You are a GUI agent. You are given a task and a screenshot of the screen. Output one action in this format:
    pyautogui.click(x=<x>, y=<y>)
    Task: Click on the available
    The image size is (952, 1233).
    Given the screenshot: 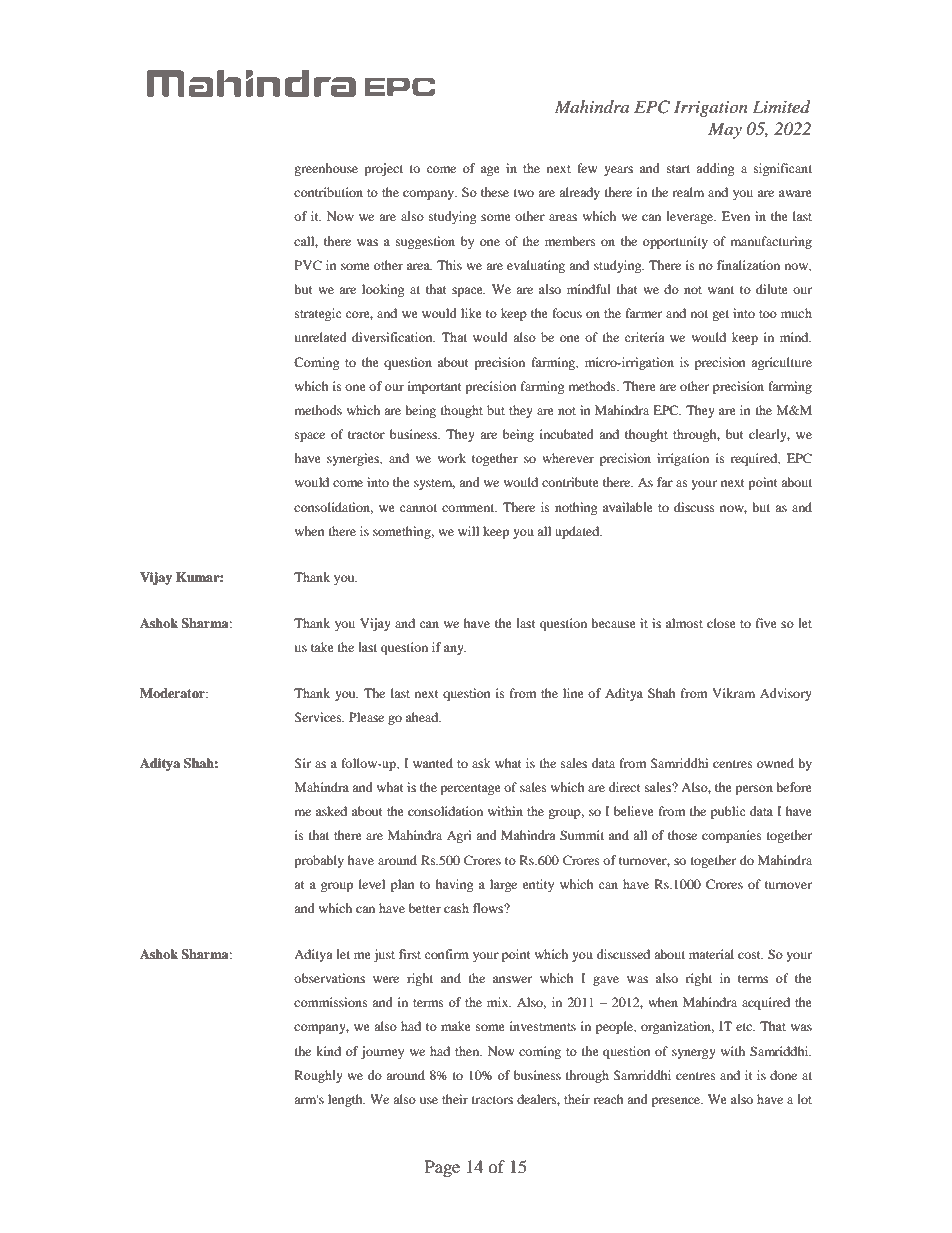 What is the action you would take?
    pyautogui.click(x=628, y=507)
